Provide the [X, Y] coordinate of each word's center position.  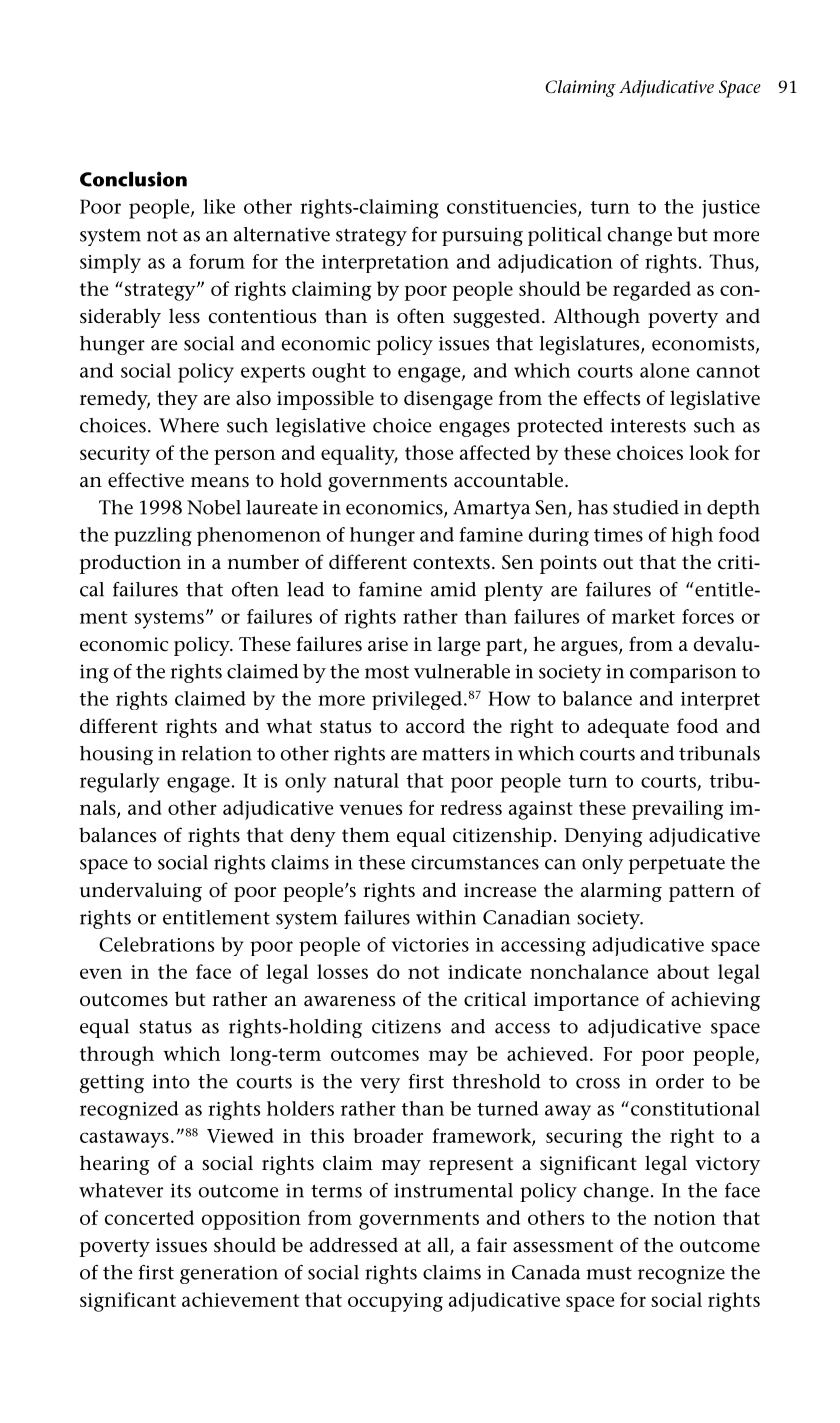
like [219, 206]
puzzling [153, 536]
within [446, 917]
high [692, 536]
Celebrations [157, 944]
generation [229, 1274]
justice [731, 209]
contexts [451, 563]
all [439, 1246]
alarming [621, 892]
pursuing [482, 236]
